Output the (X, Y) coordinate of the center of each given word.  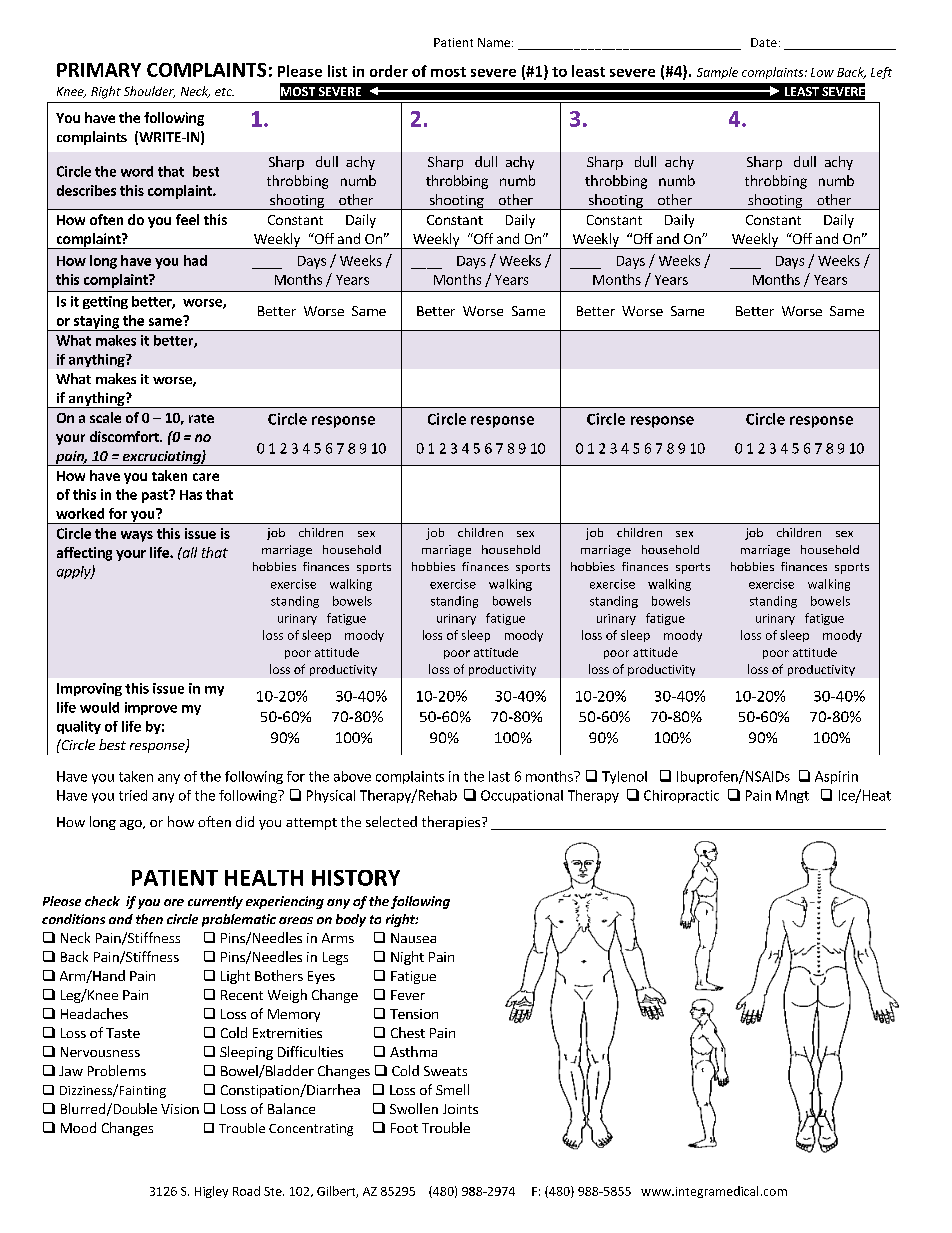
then (149, 919)
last (499, 776)
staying (97, 323)
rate (201, 418)
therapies (452, 823)
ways (137, 536)
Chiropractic (681, 796)
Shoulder (149, 92)
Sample (717, 73)
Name (495, 42)
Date (764, 42)
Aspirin (836, 777)
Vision (180, 1109)
